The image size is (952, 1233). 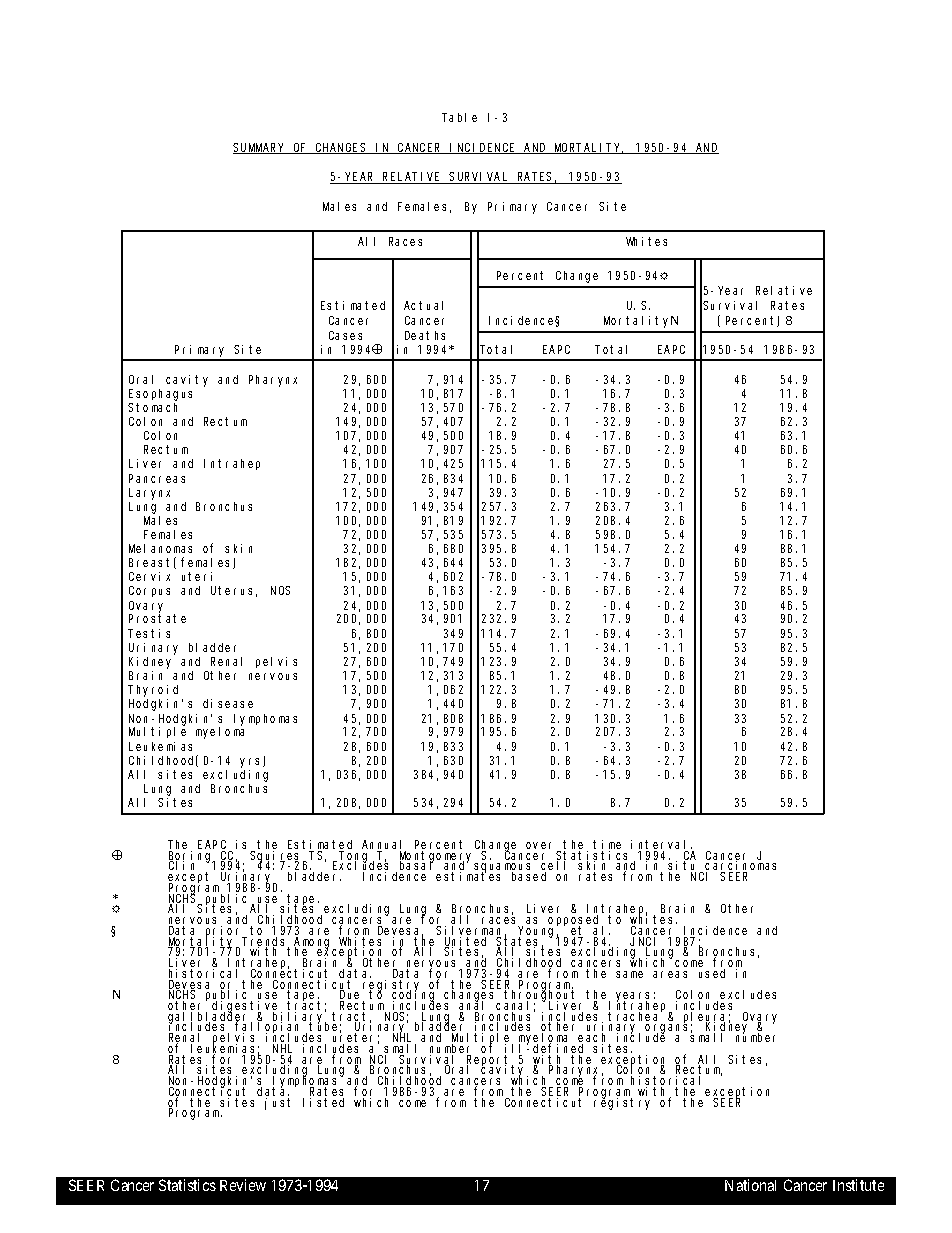 What do you see at coordinates (750, 1185) in the screenshot?
I see `National` at bounding box center [750, 1185].
